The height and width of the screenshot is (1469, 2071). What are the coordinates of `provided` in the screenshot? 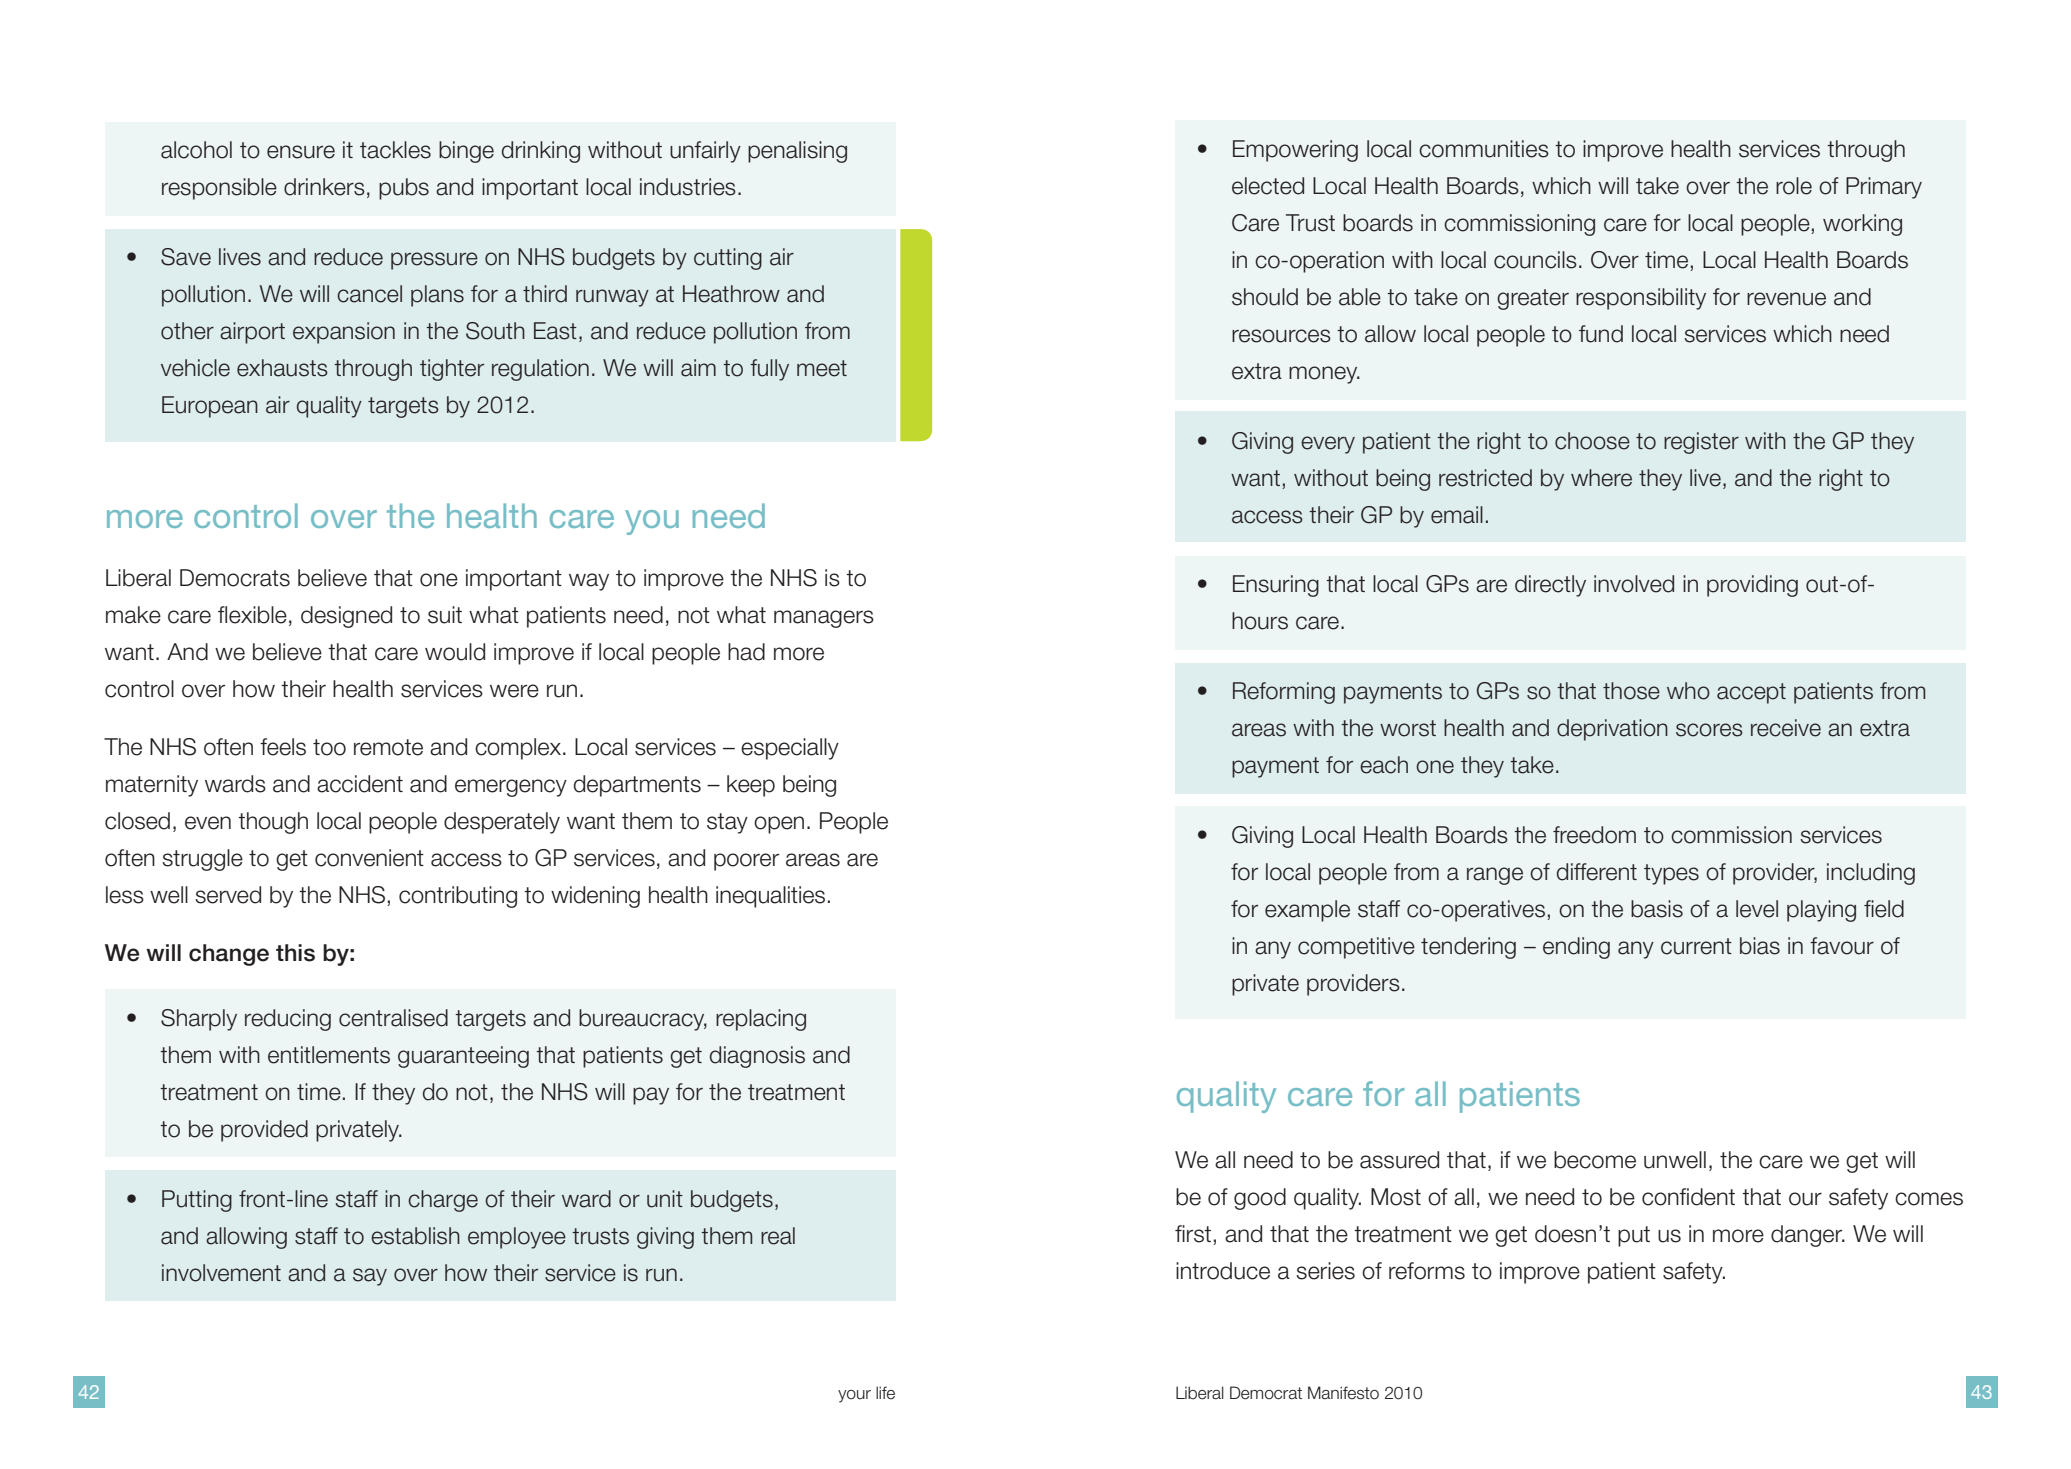 It's located at (264, 1131).
